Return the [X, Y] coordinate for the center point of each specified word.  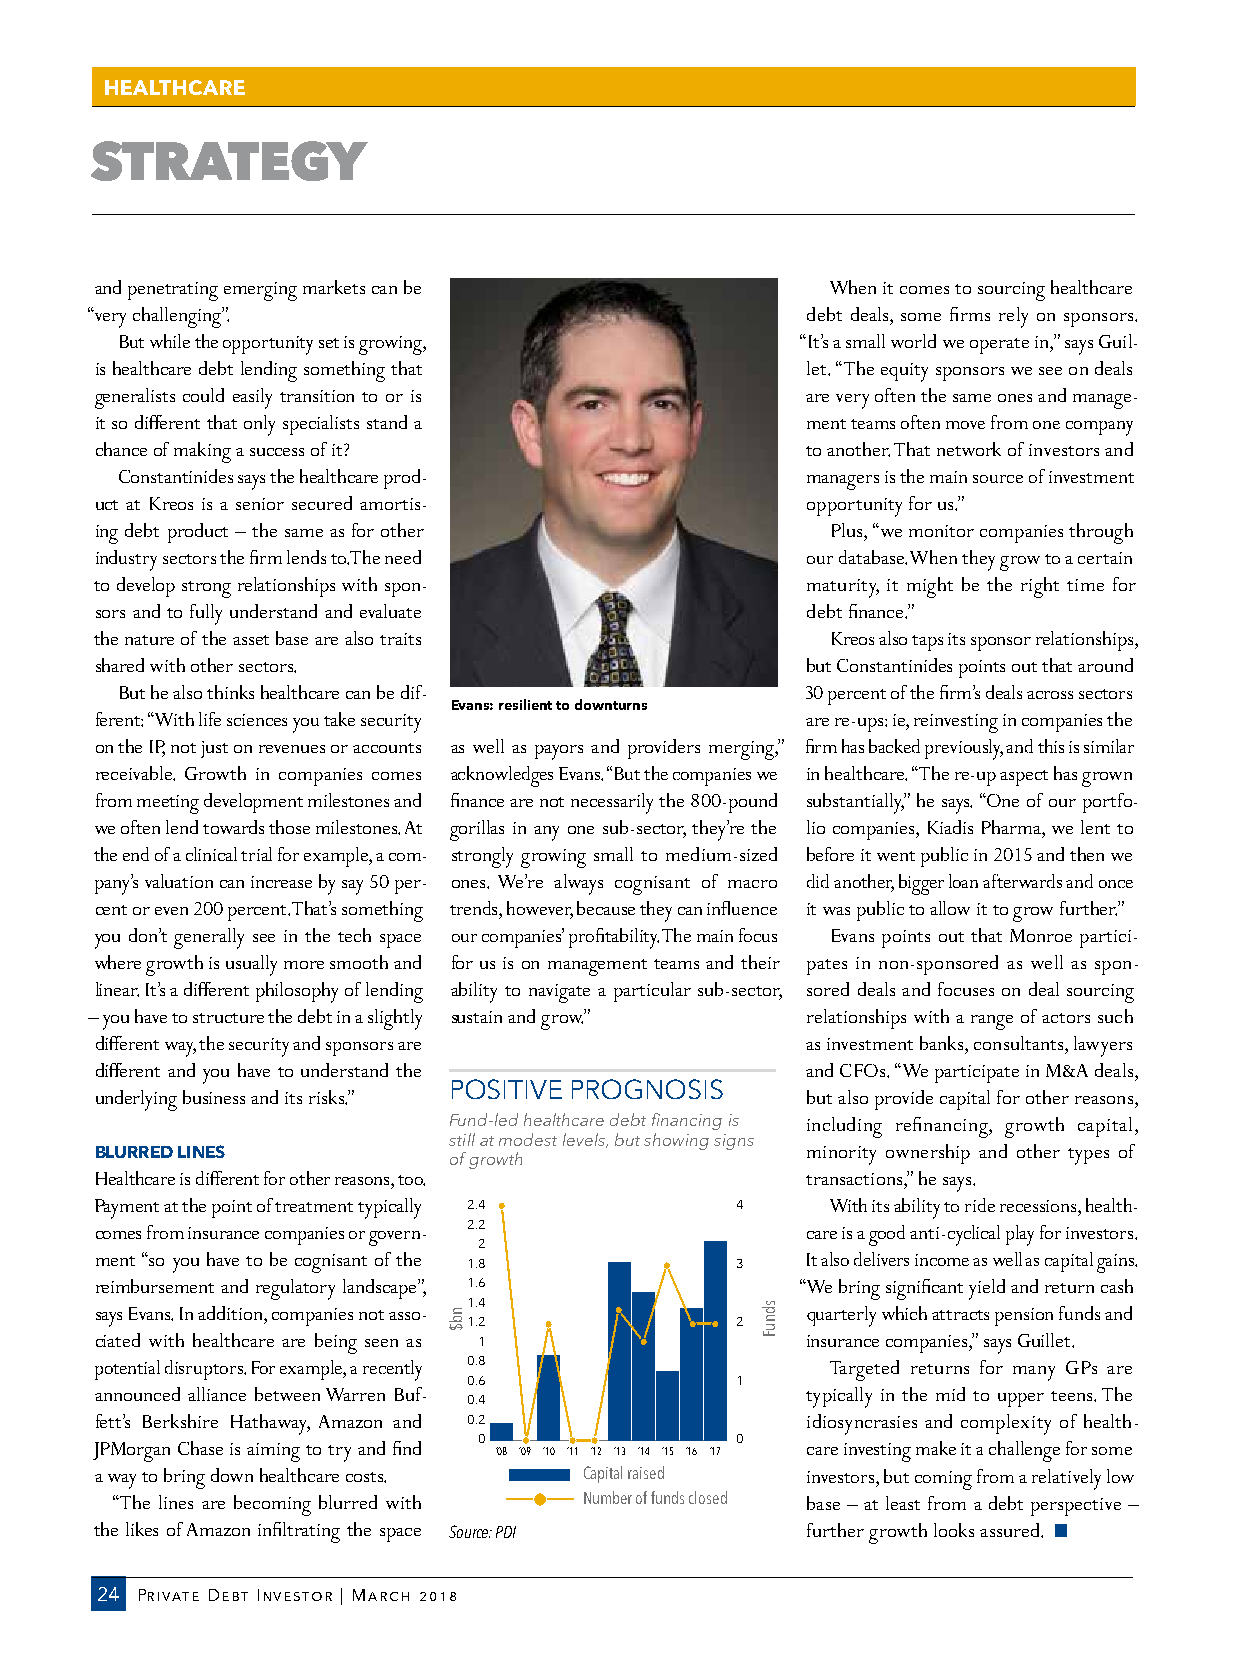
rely [1013, 317]
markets [334, 287]
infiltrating [299, 1532]
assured [1011, 1530]
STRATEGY [229, 161]
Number [608, 1497]
